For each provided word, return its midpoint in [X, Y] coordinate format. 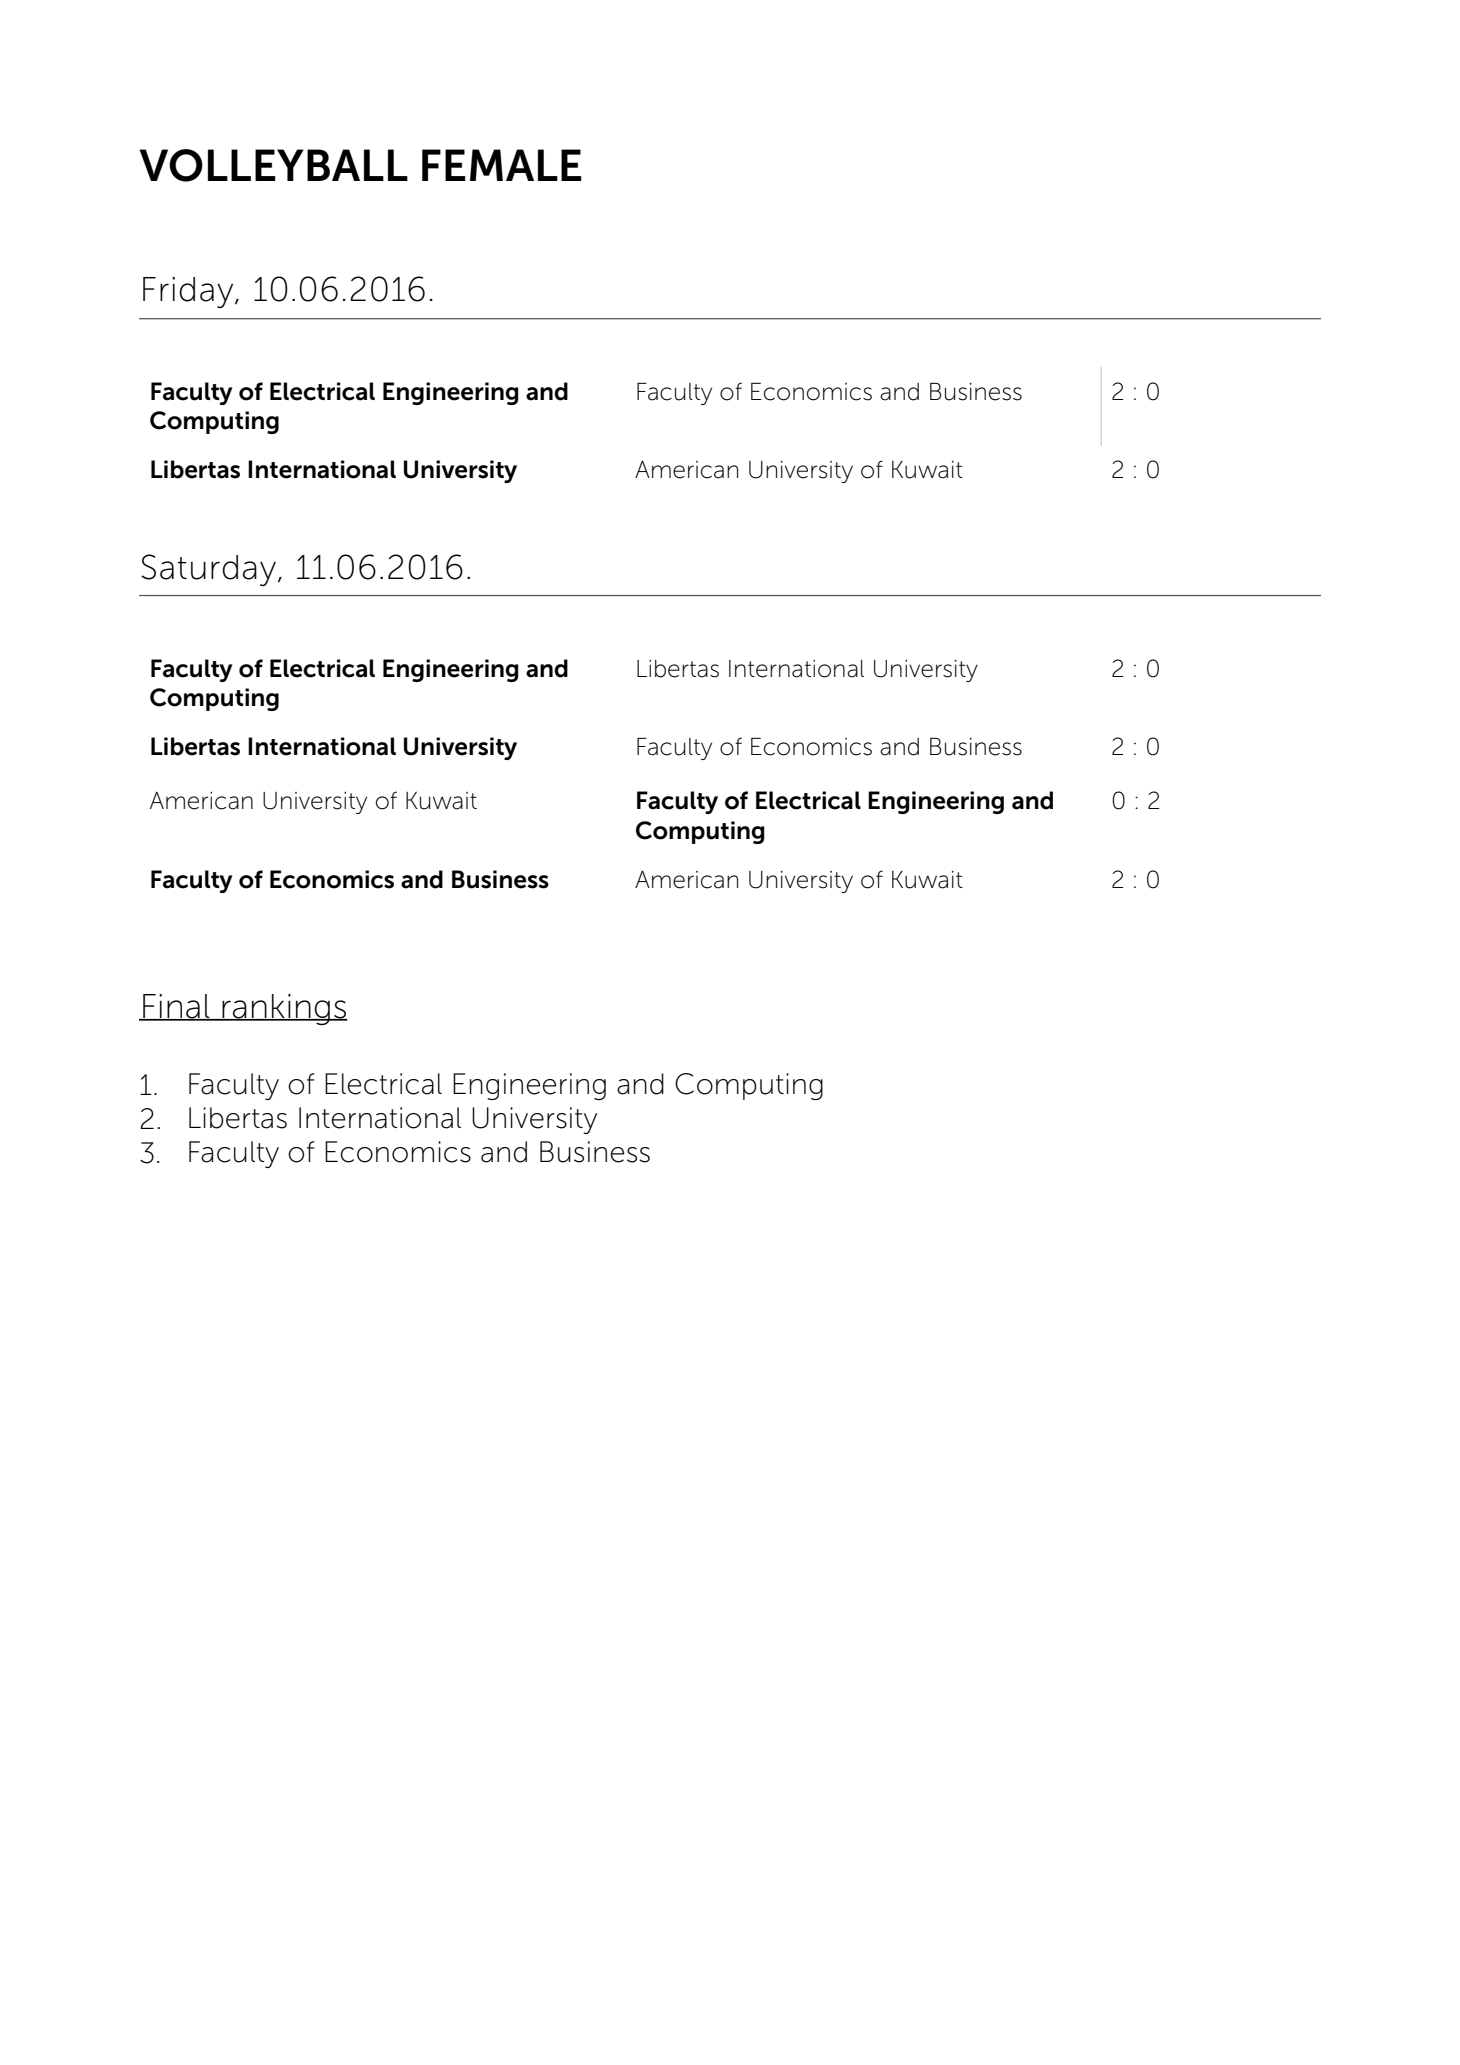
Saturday [210, 570]
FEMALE [502, 165]
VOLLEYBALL [273, 165]
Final [176, 1007]
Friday [189, 292]
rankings [284, 1009]
